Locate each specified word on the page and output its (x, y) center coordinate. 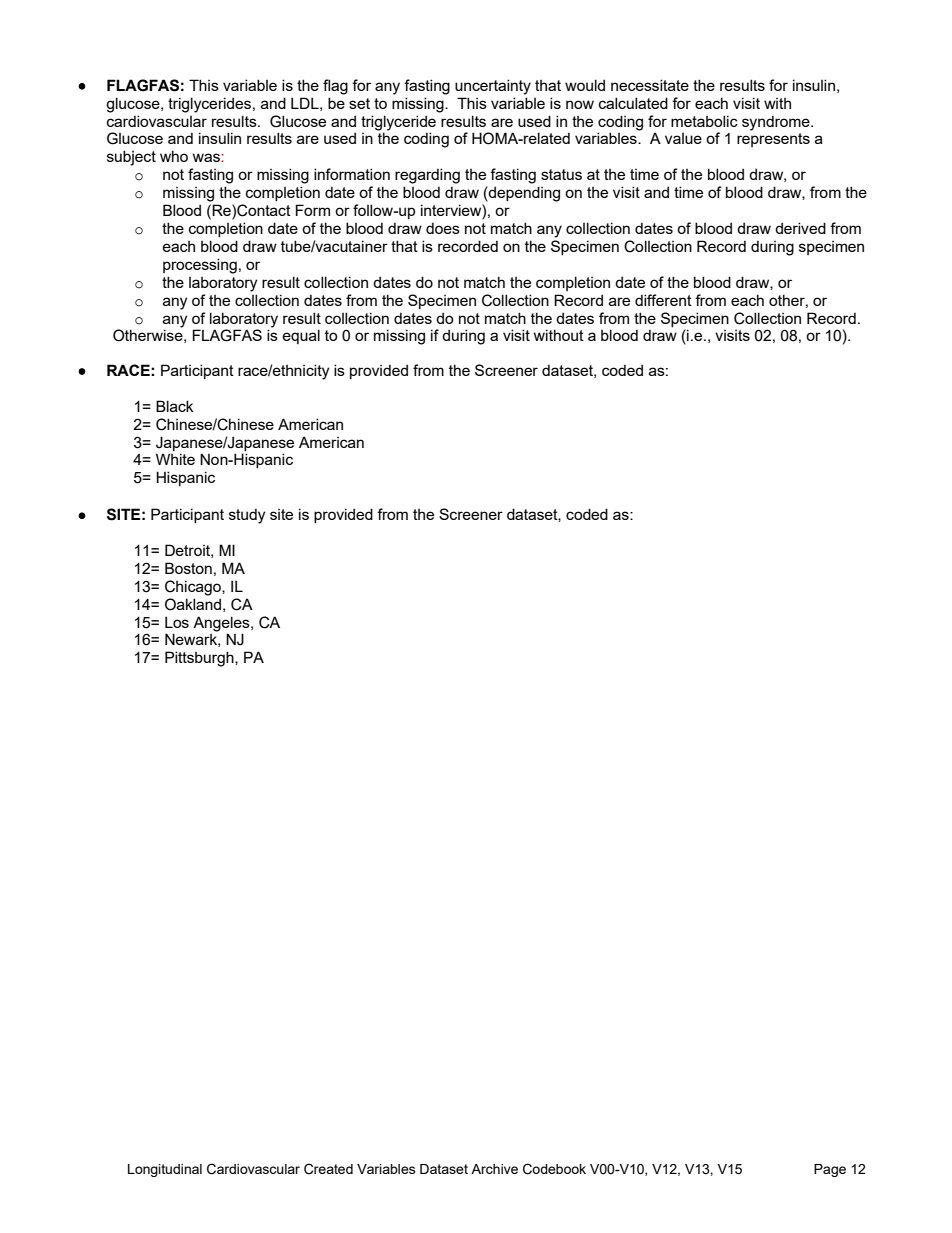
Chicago (194, 588)
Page (830, 1170)
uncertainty (493, 87)
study (247, 516)
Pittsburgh (200, 659)
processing (200, 266)
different (663, 300)
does (443, 228)
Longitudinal (165, 1170)
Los (177, 622)
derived (800, 228)
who (174, 156)
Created (328, 1169)
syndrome (777, 123)
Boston (188, 568)
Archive (494, 1169)
